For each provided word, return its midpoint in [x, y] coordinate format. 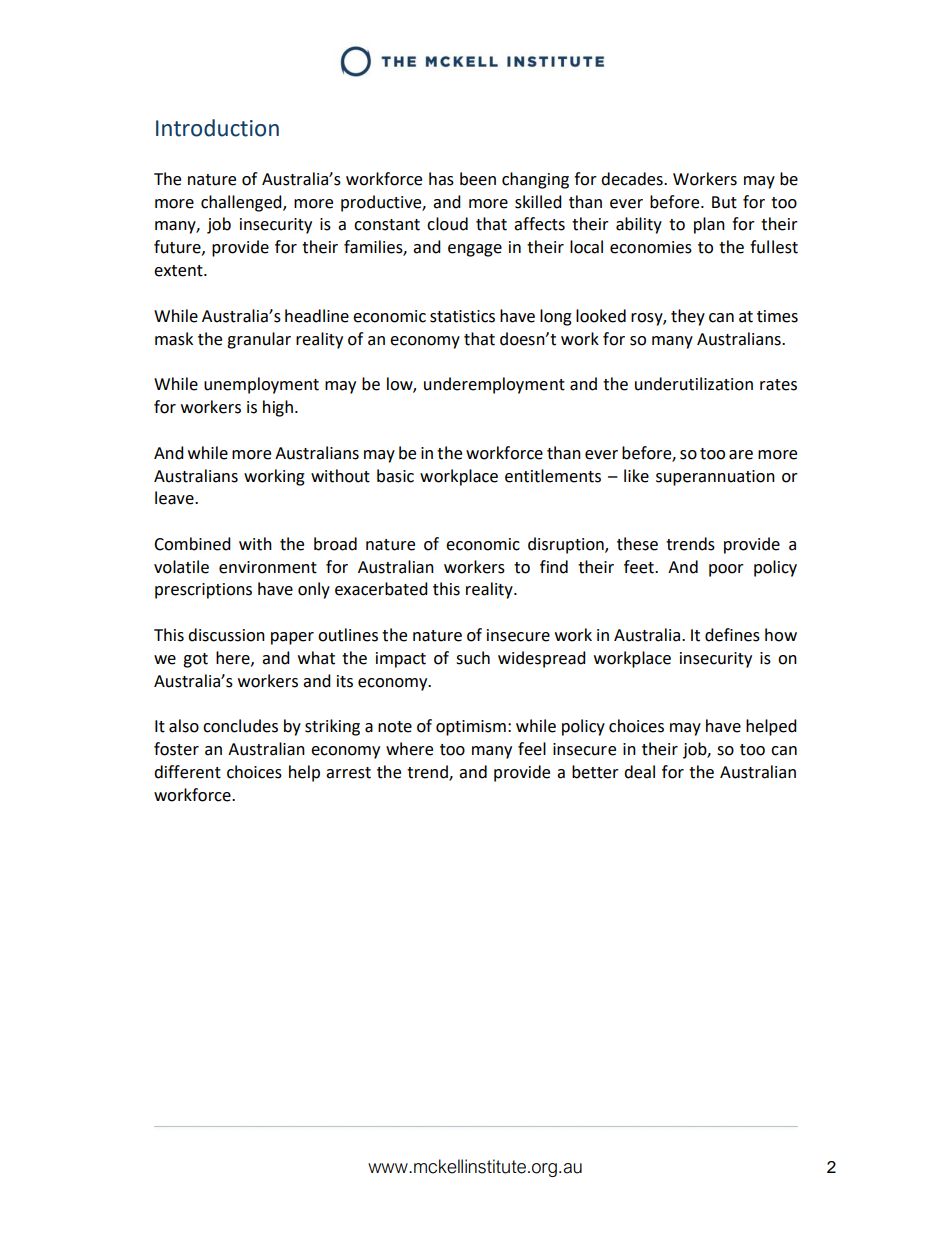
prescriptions [203, 591]
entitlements [553, 476]
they [688, 317]
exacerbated [381, 589]
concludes [240, 726]
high [278, 408]
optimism [471, 728]
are [741, 455]
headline [317, 316]
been [478, 179]
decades [633, 179]
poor [726, 570]
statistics [462, 316]
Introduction [217, 128]
